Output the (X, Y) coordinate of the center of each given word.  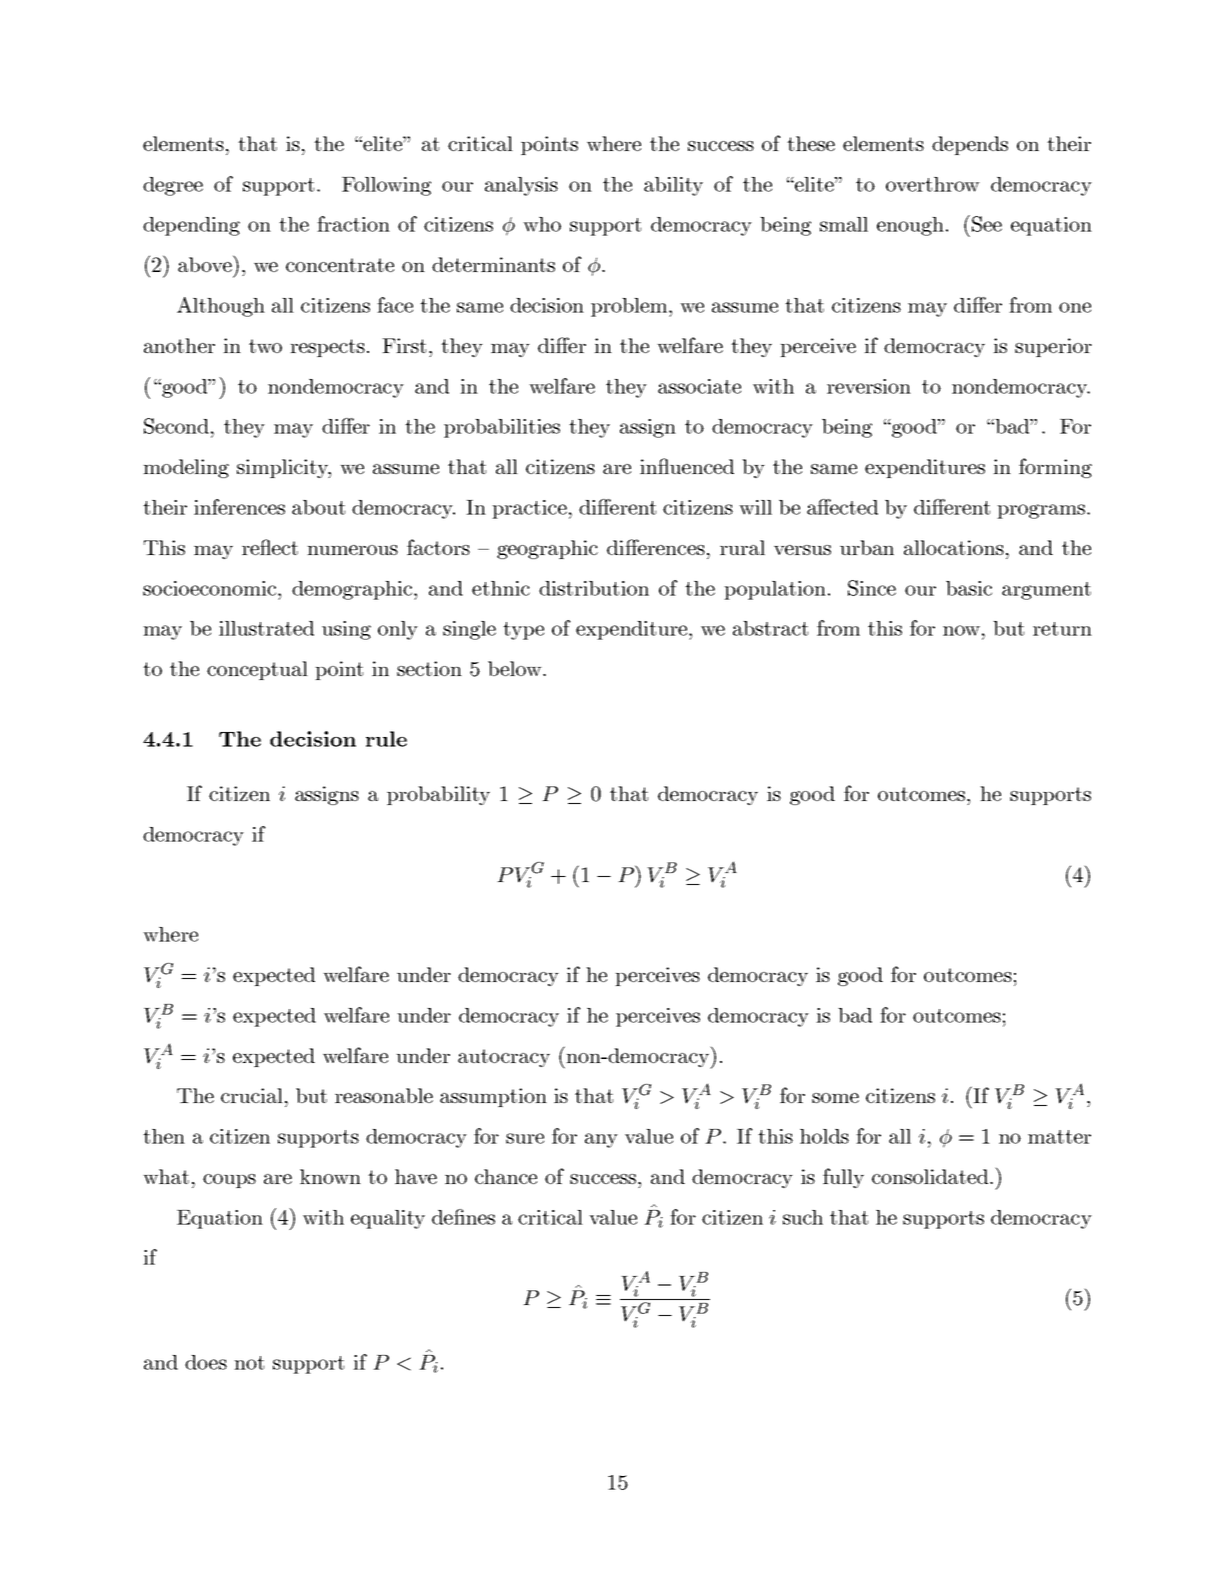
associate (699, 386)
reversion (869, 386)
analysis (521, 186)
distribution (594, 588)
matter (1059, 1137)
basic (969, 588)
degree (173, 186)
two (265, 346)
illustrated (266, 628)
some (835, 1098)
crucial (252, 1095)
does (206, 1362)
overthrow (933, 184)
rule (386, 739)
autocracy (504, 1058)
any (601, 1140)
